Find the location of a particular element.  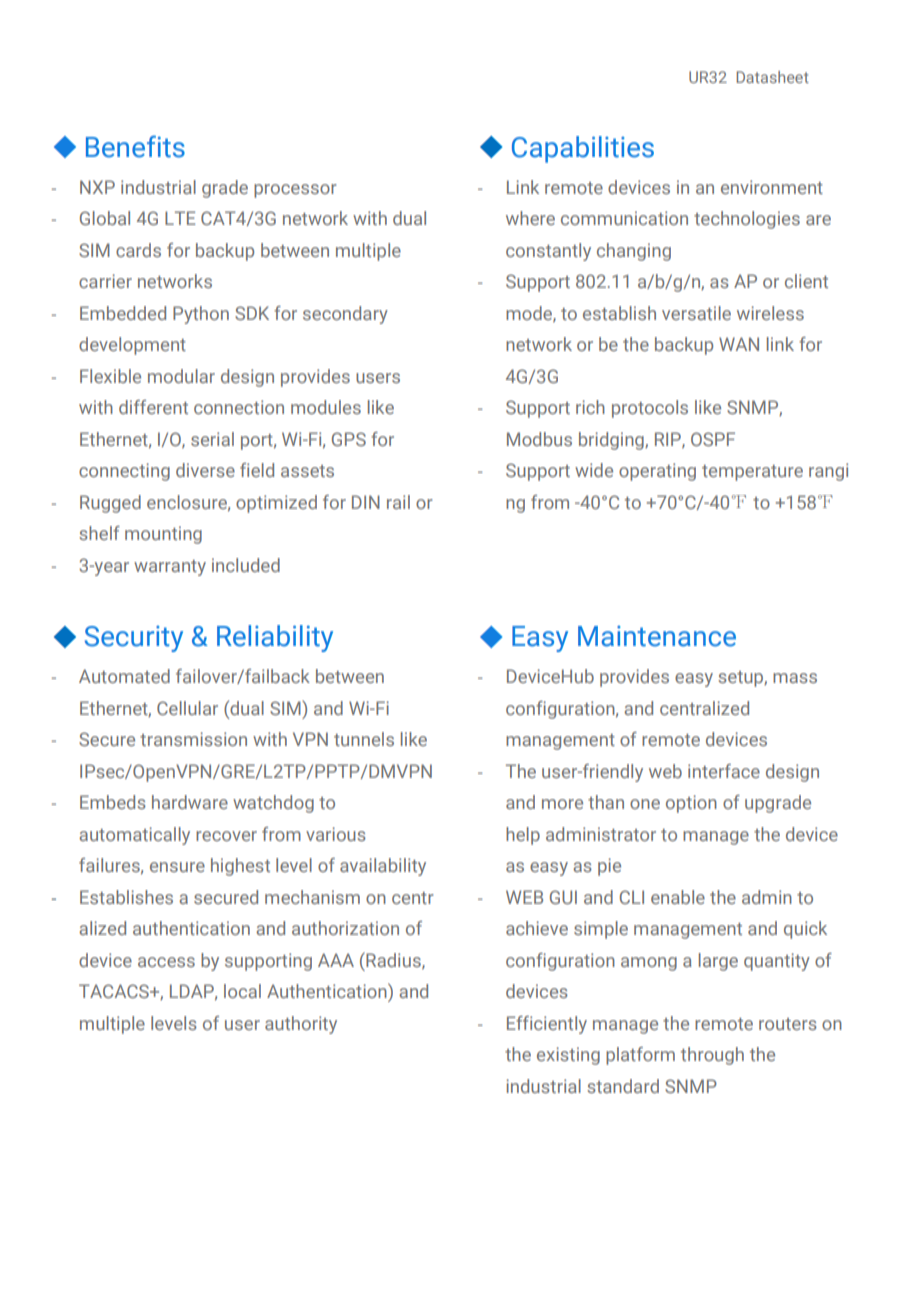

Datasheet is located at coordinates (772, 77).
